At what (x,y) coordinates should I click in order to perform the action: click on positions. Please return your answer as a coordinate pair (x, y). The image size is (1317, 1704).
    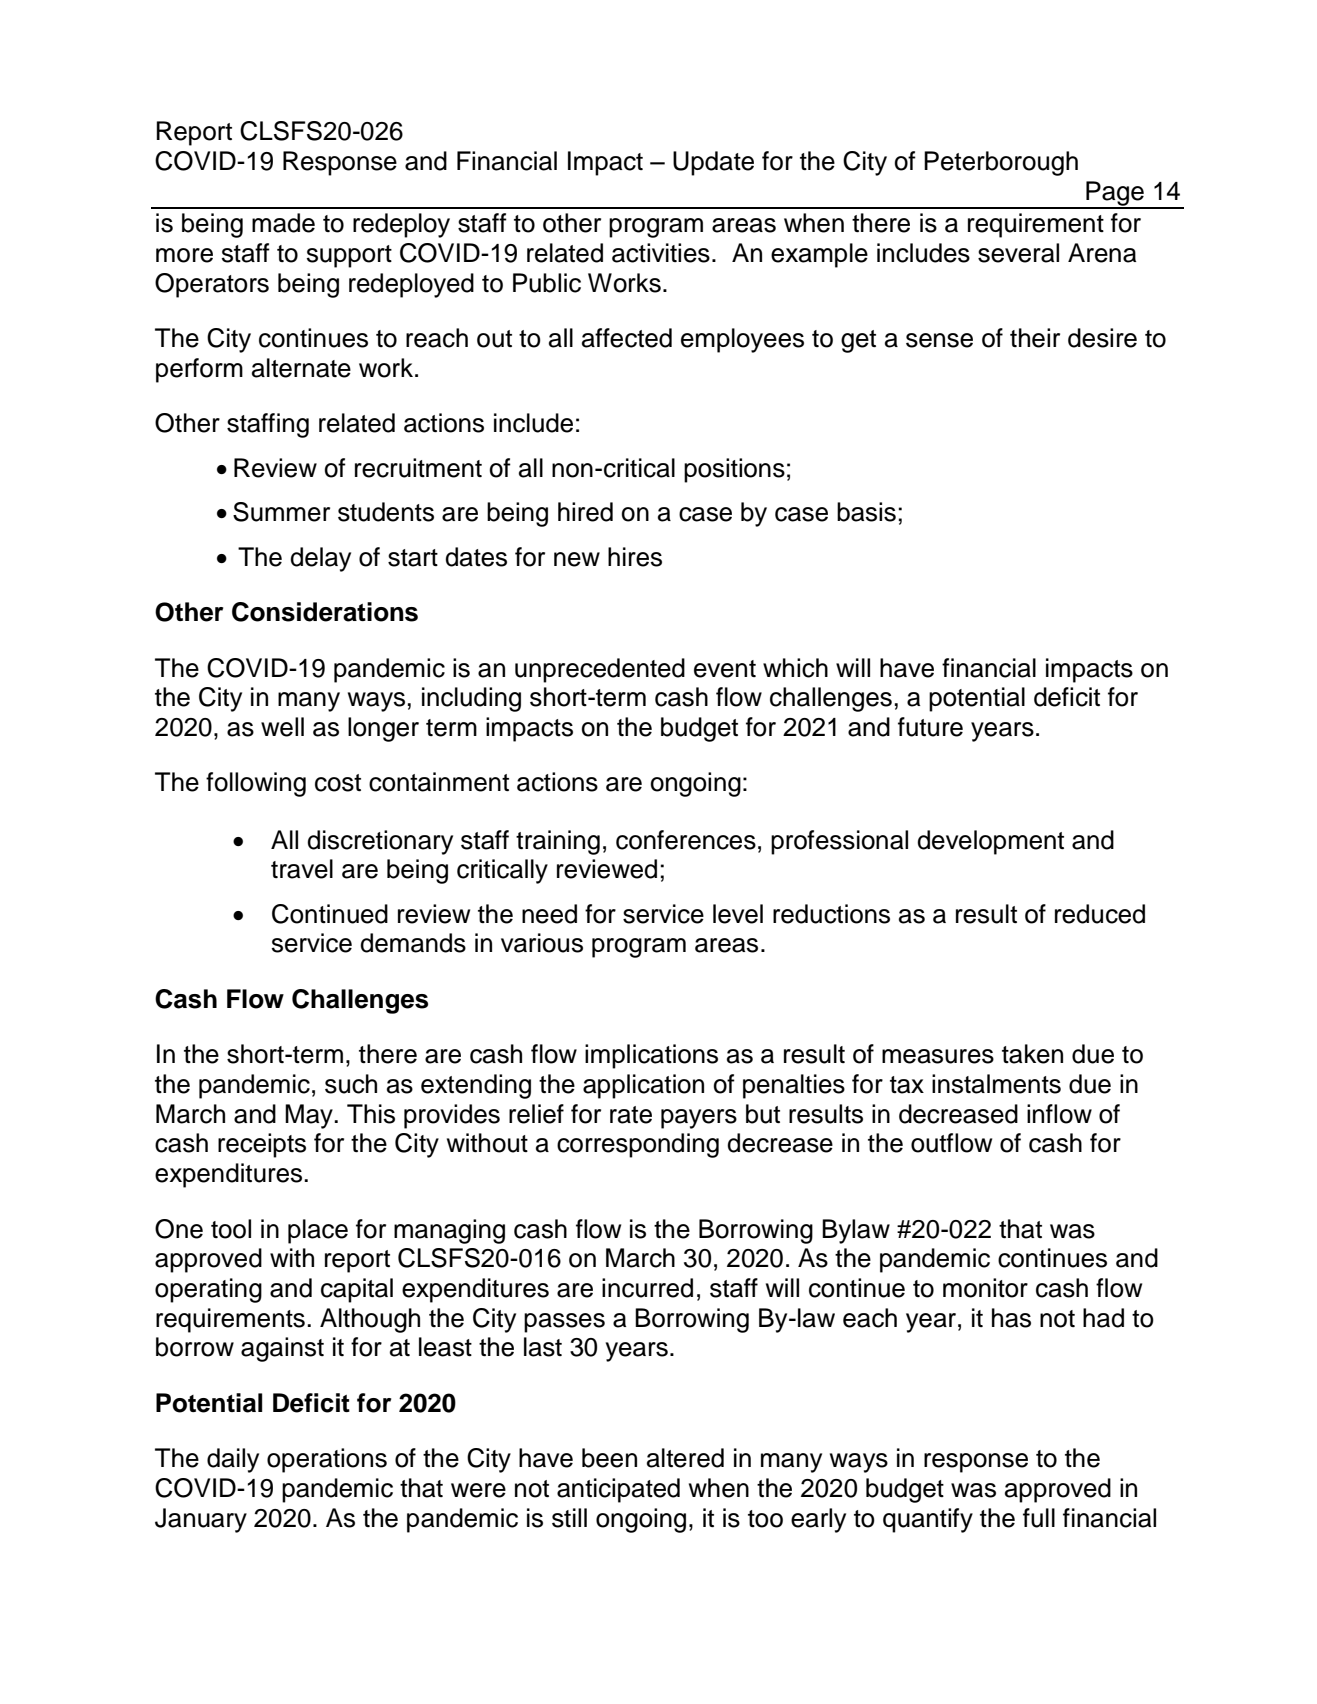
    Looking at the image, I should click on (734, 470).
